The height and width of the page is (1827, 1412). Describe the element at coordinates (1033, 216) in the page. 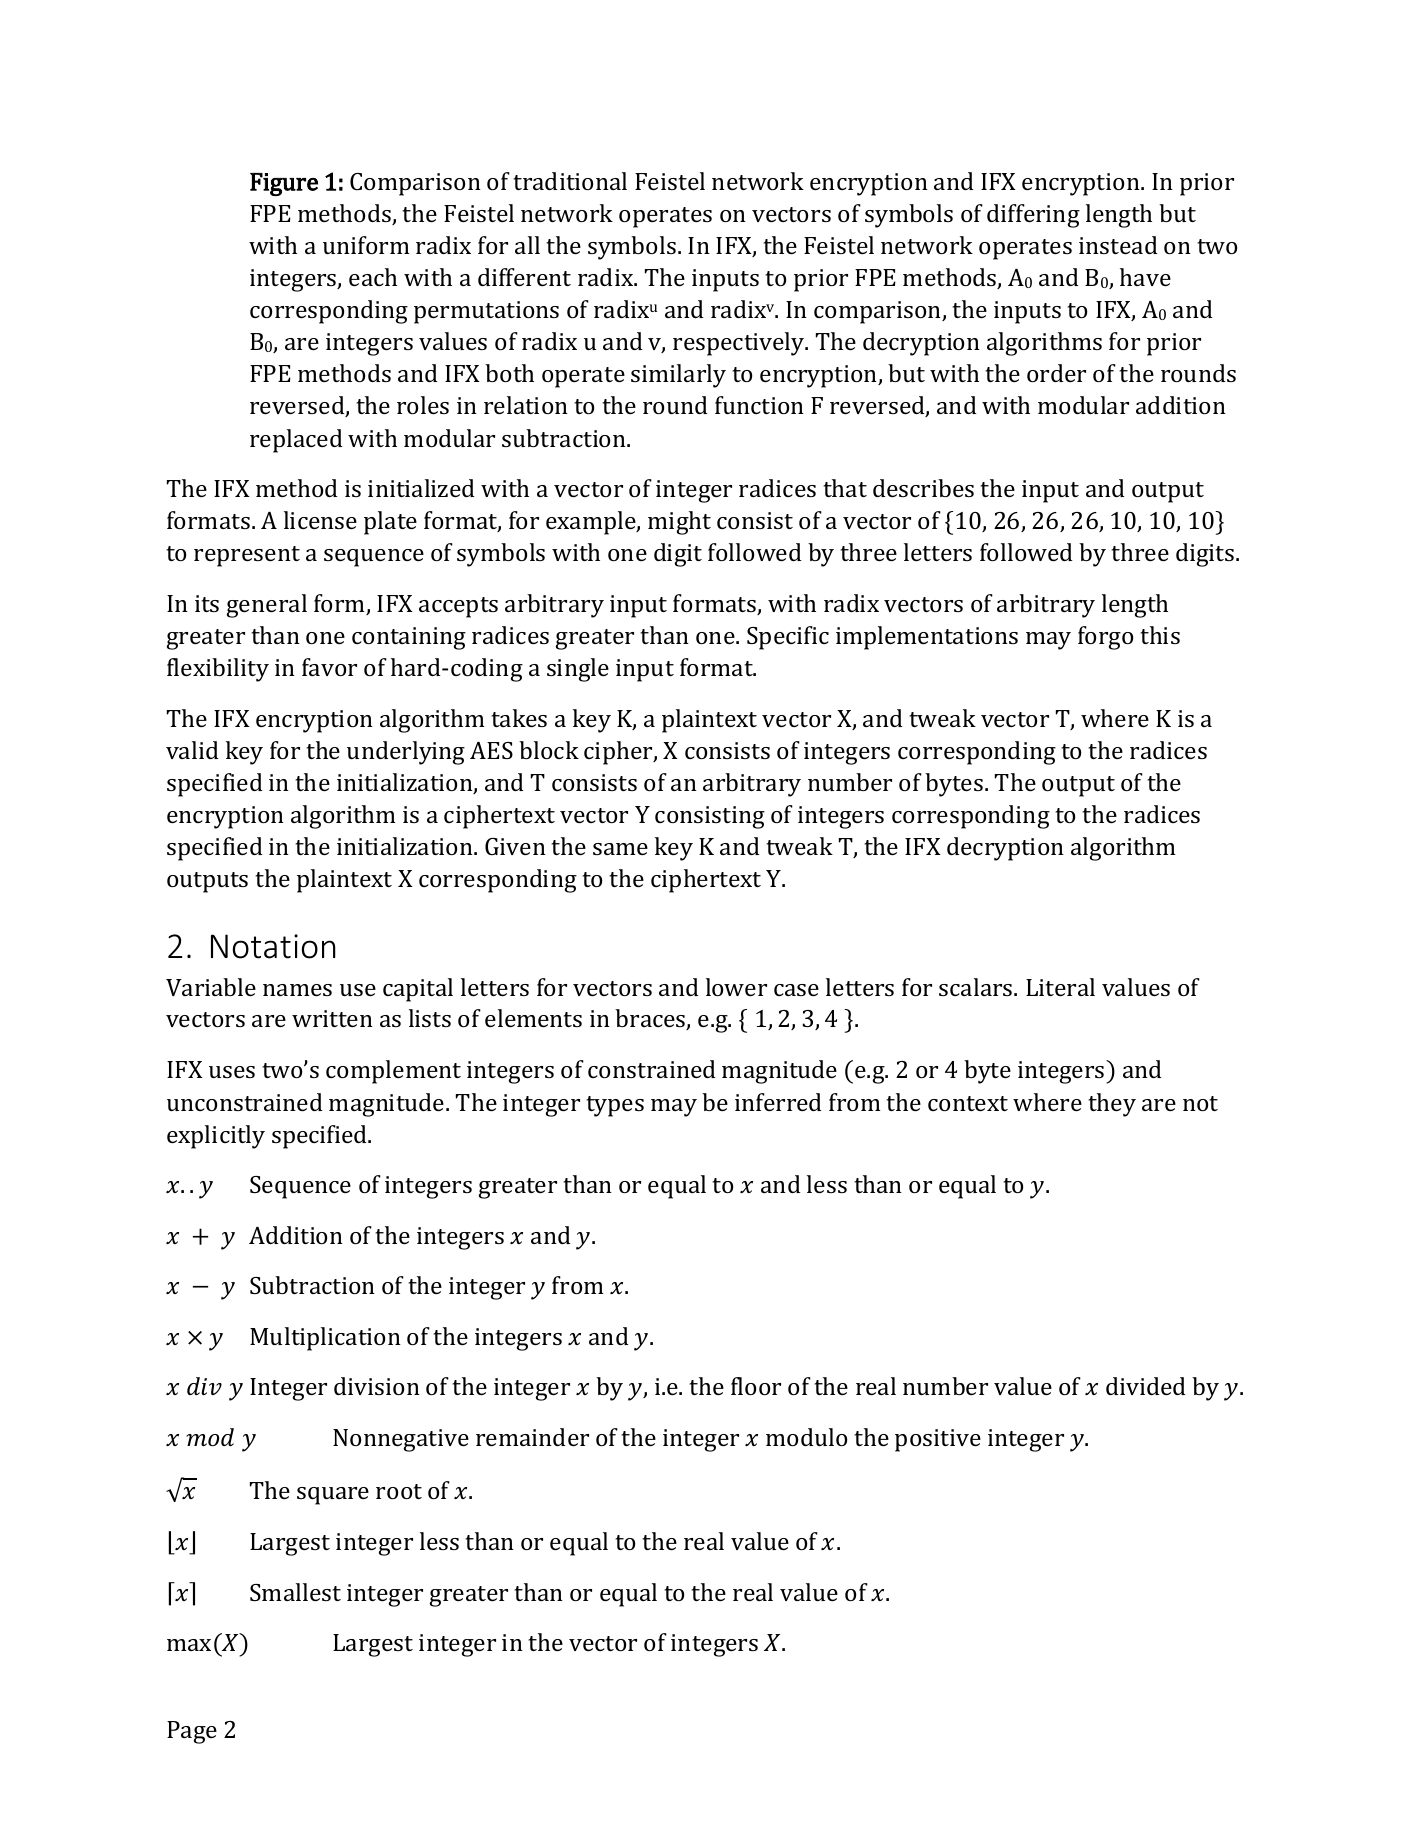

I see `differing` at that location.
